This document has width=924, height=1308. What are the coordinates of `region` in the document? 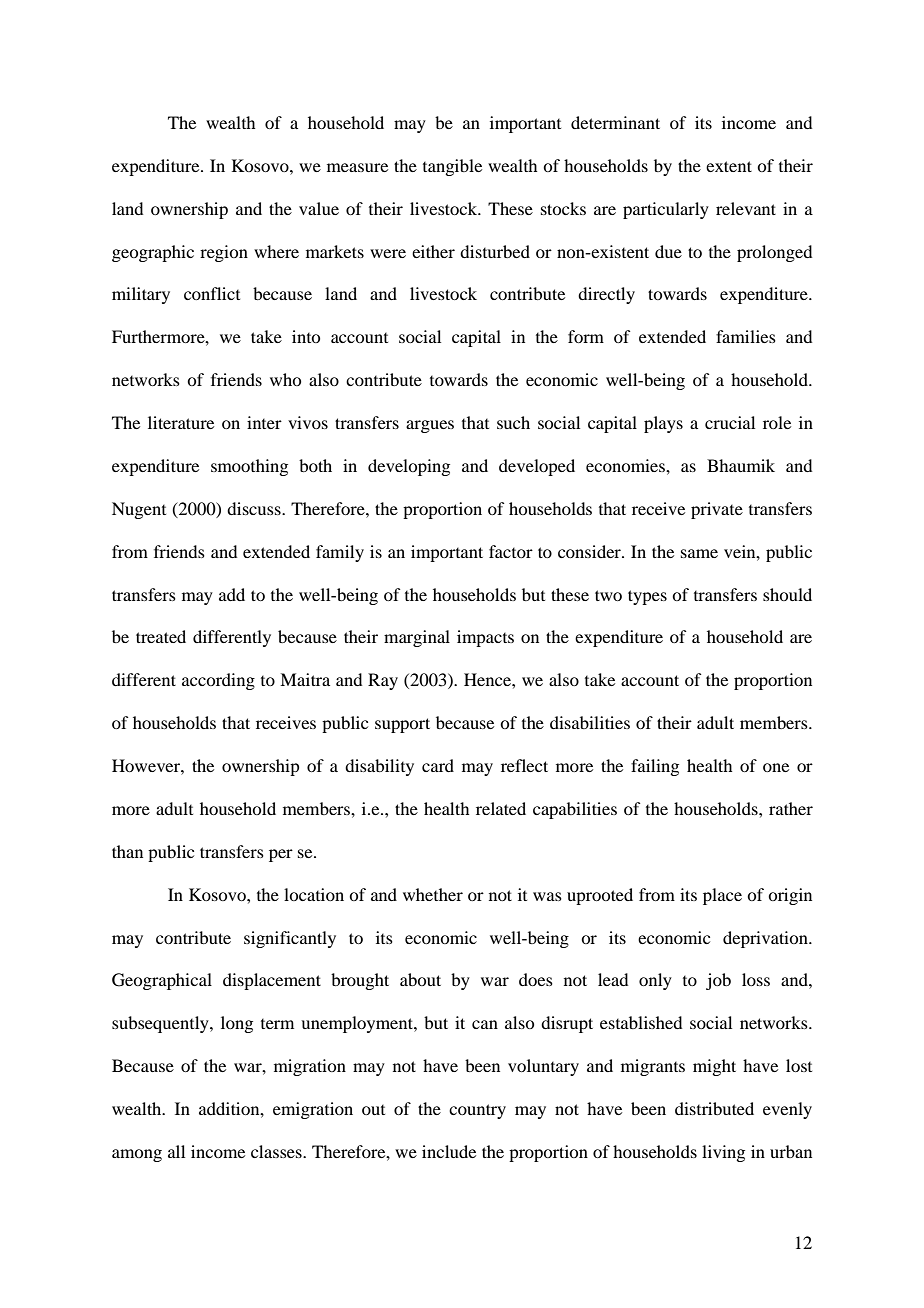 It's located at (224, 253).
